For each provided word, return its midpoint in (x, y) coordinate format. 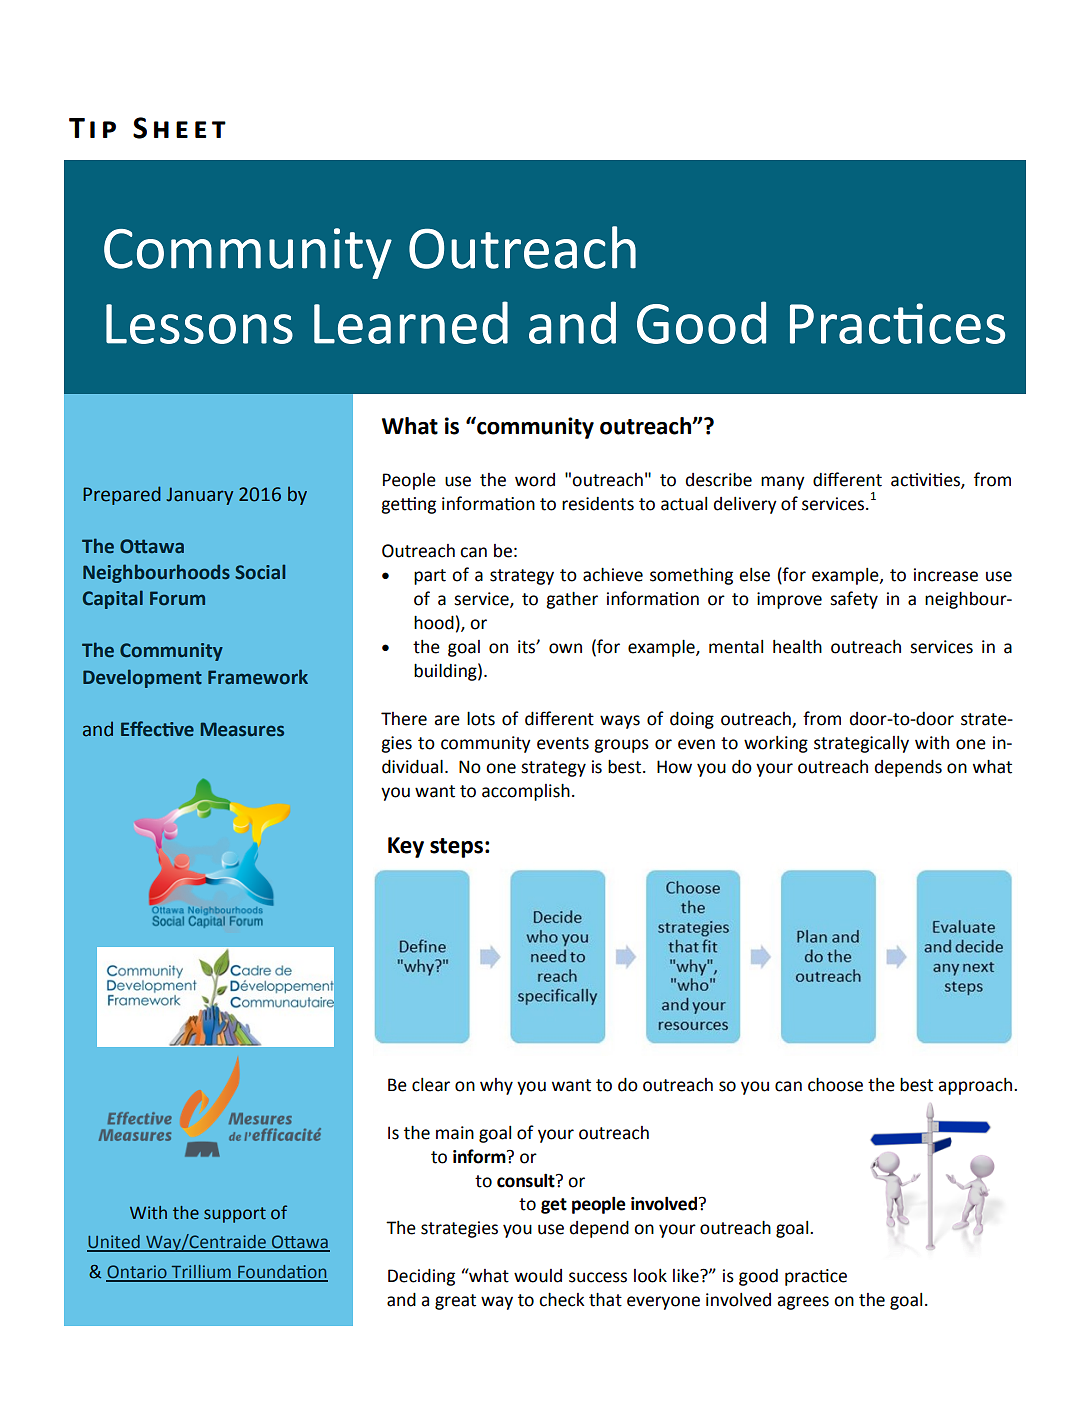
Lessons (199, 324)
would (538, 1276)
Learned (411, 322)
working (776, 744)
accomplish (526, 792)
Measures (242, 729)
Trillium (201, 1273)
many (783, 483)
